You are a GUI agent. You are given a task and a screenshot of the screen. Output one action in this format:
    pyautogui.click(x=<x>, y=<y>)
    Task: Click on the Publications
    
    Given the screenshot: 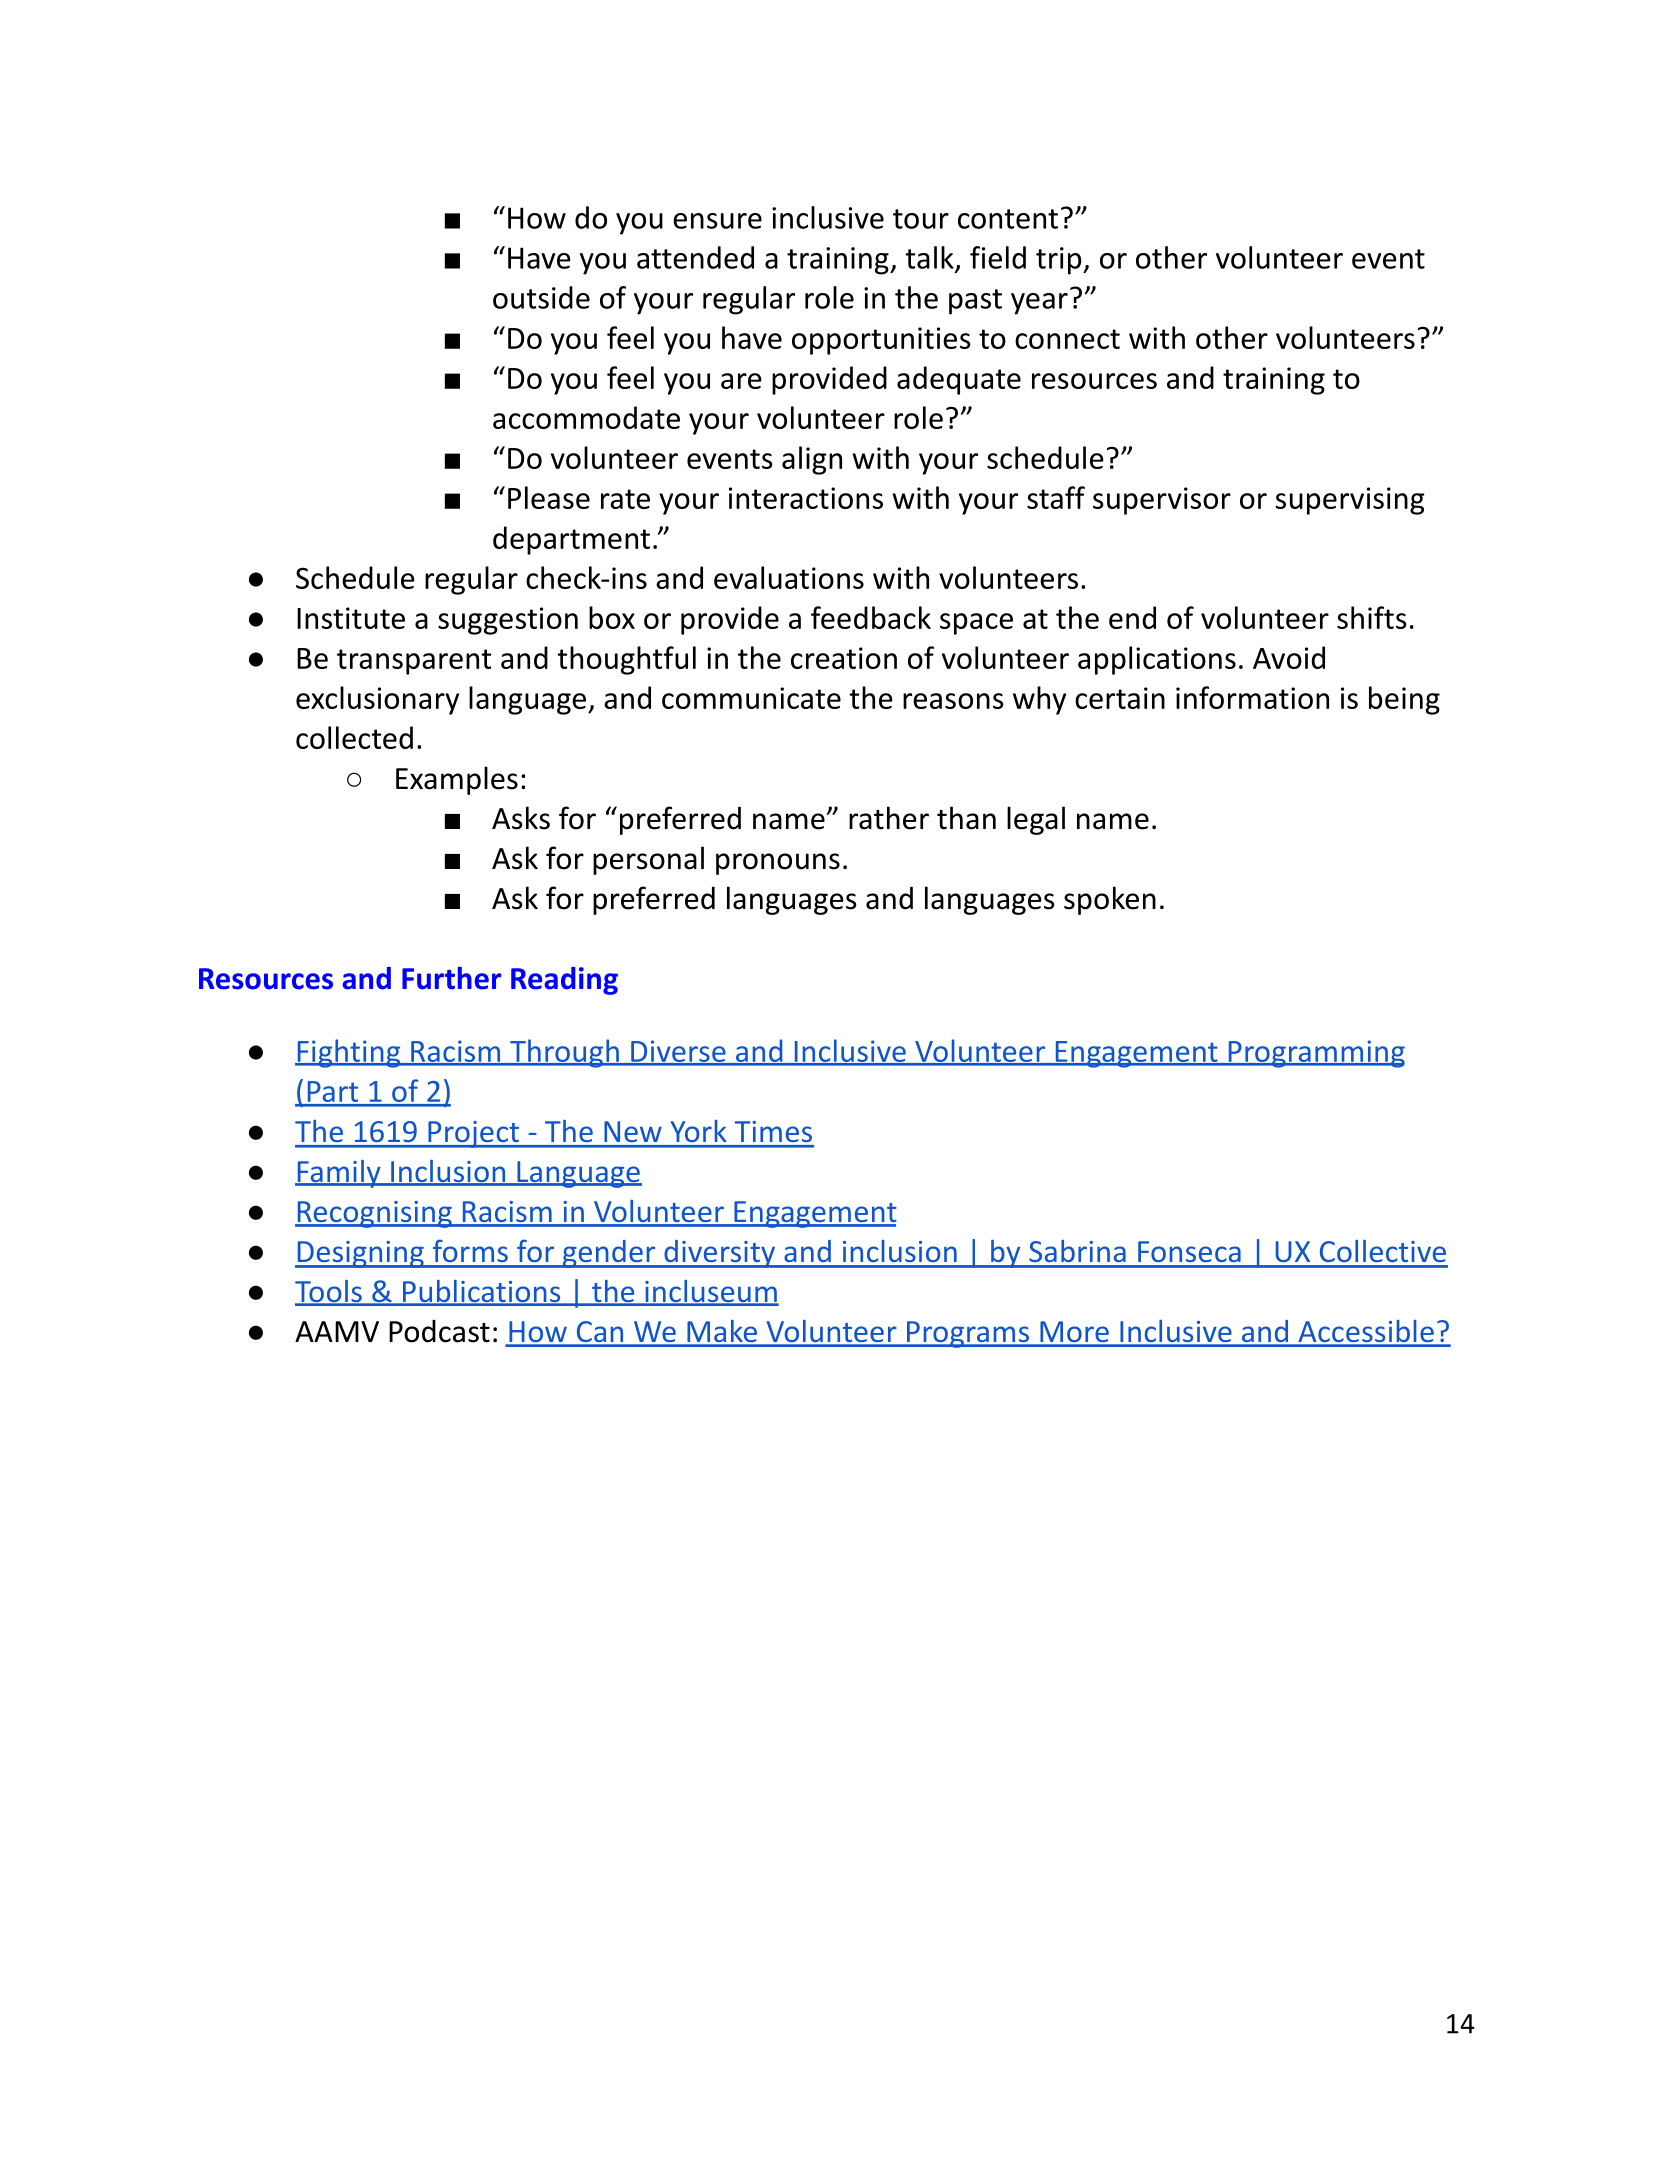 What is the action you would take?
    pyautogui.click(x=481, y=1292)
